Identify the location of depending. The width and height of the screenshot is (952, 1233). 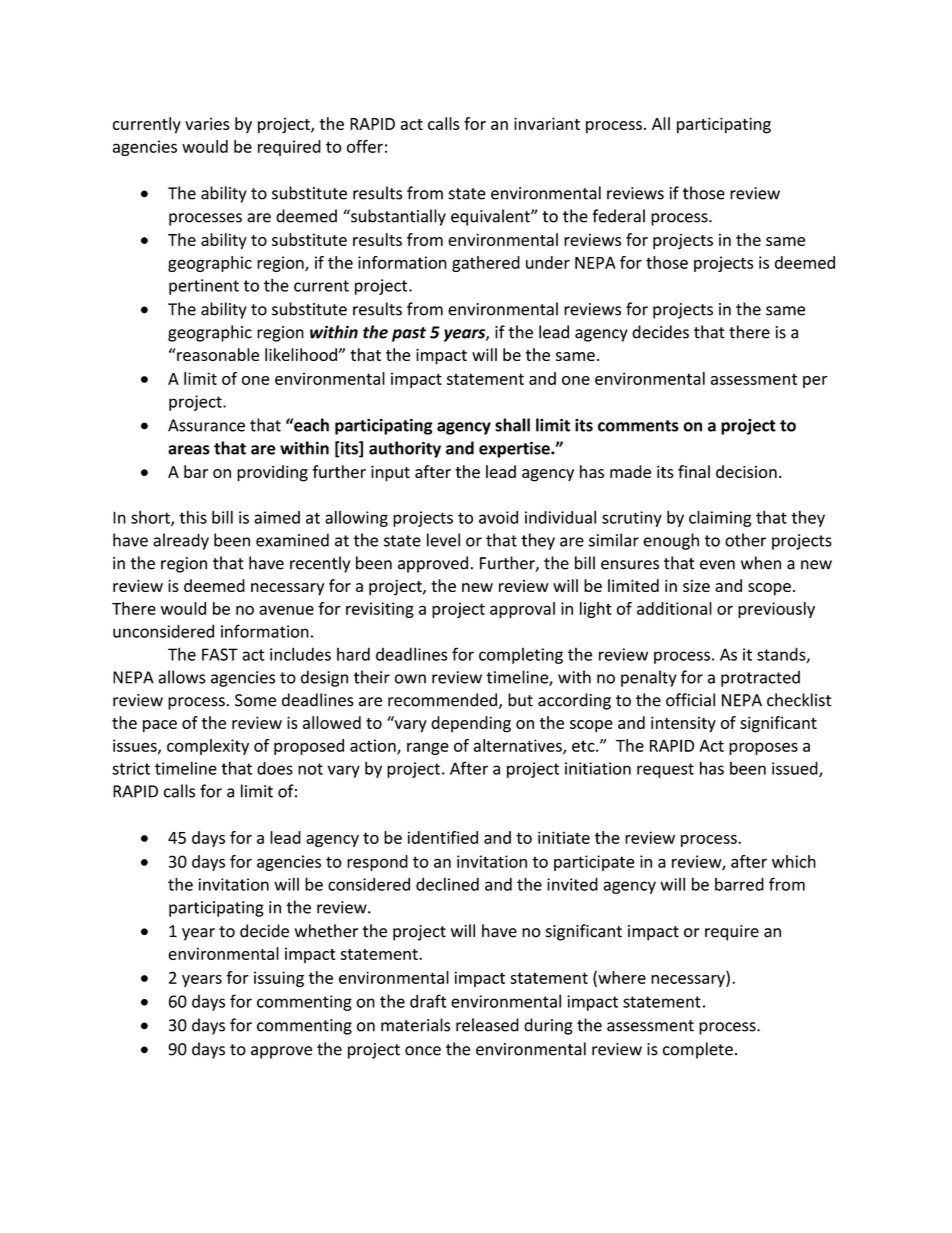
(471, 724).
